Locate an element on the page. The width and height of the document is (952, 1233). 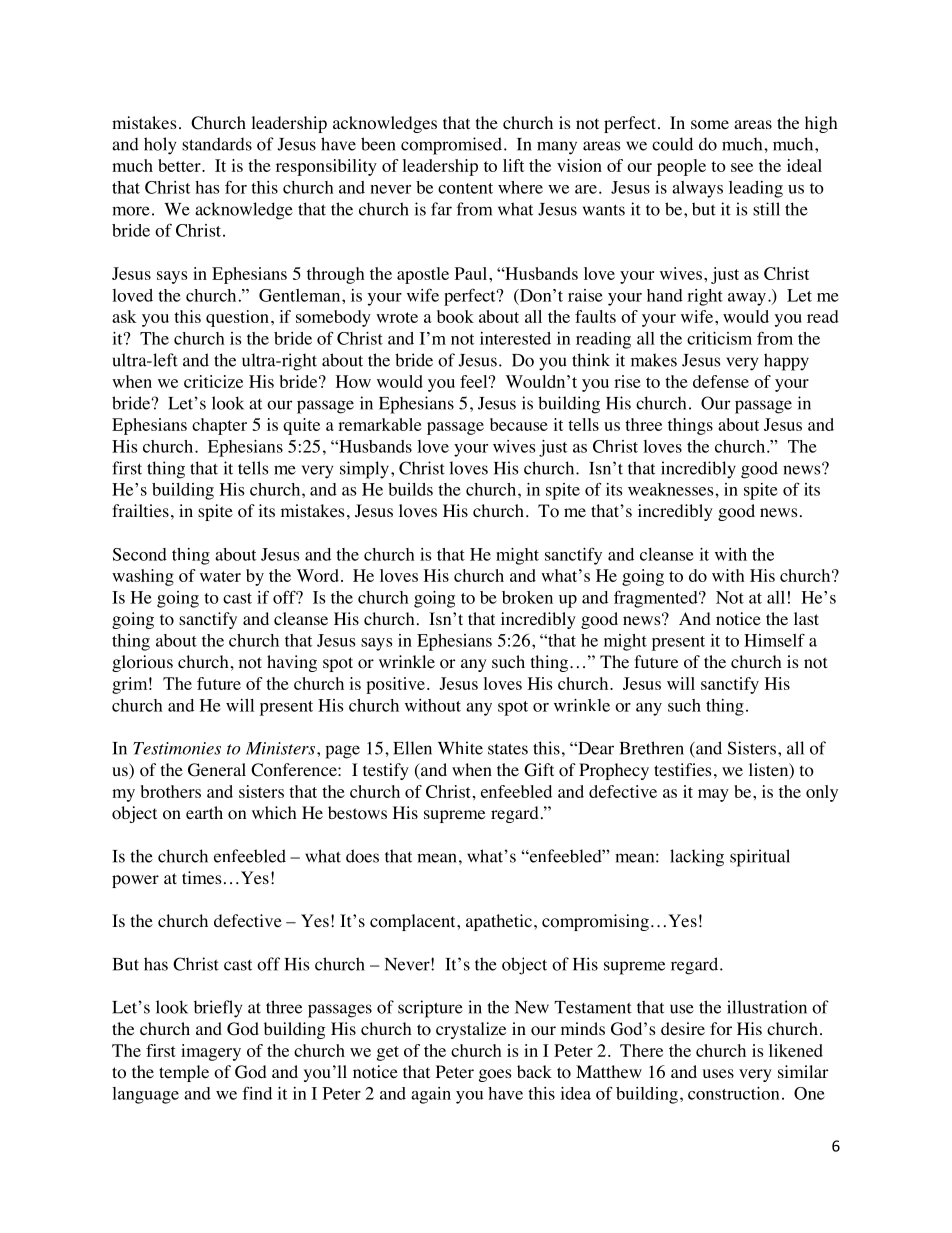
chapter is located at coordinates (219, 426).
